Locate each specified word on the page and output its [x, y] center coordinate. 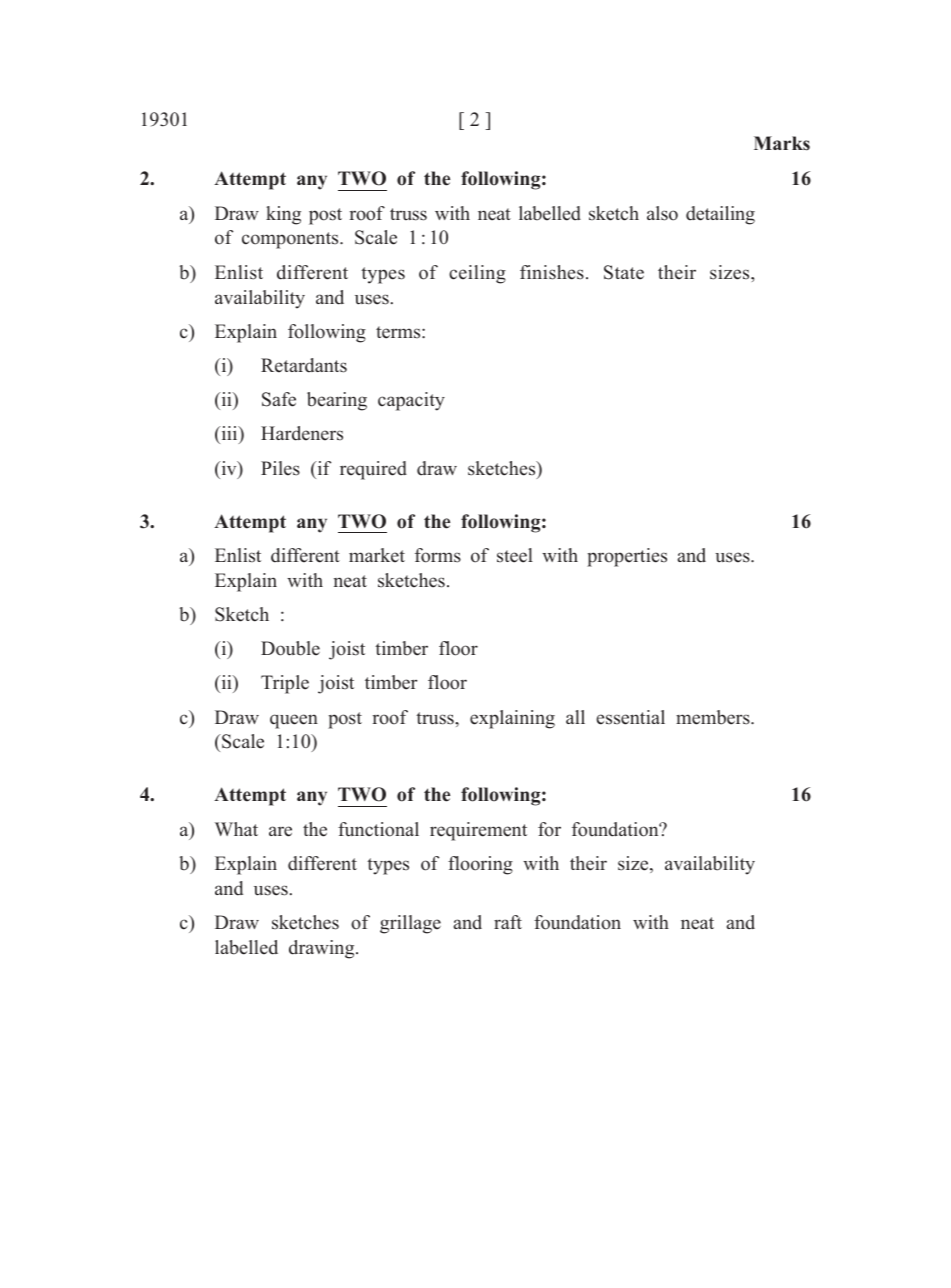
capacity [411, 401]
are [280, 831]
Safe [279, 399]
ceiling [477, 274]
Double [290, 648]
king [283, 215]
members [714, 717]
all [575, 717]
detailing [720, 215]
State [624, 272]
